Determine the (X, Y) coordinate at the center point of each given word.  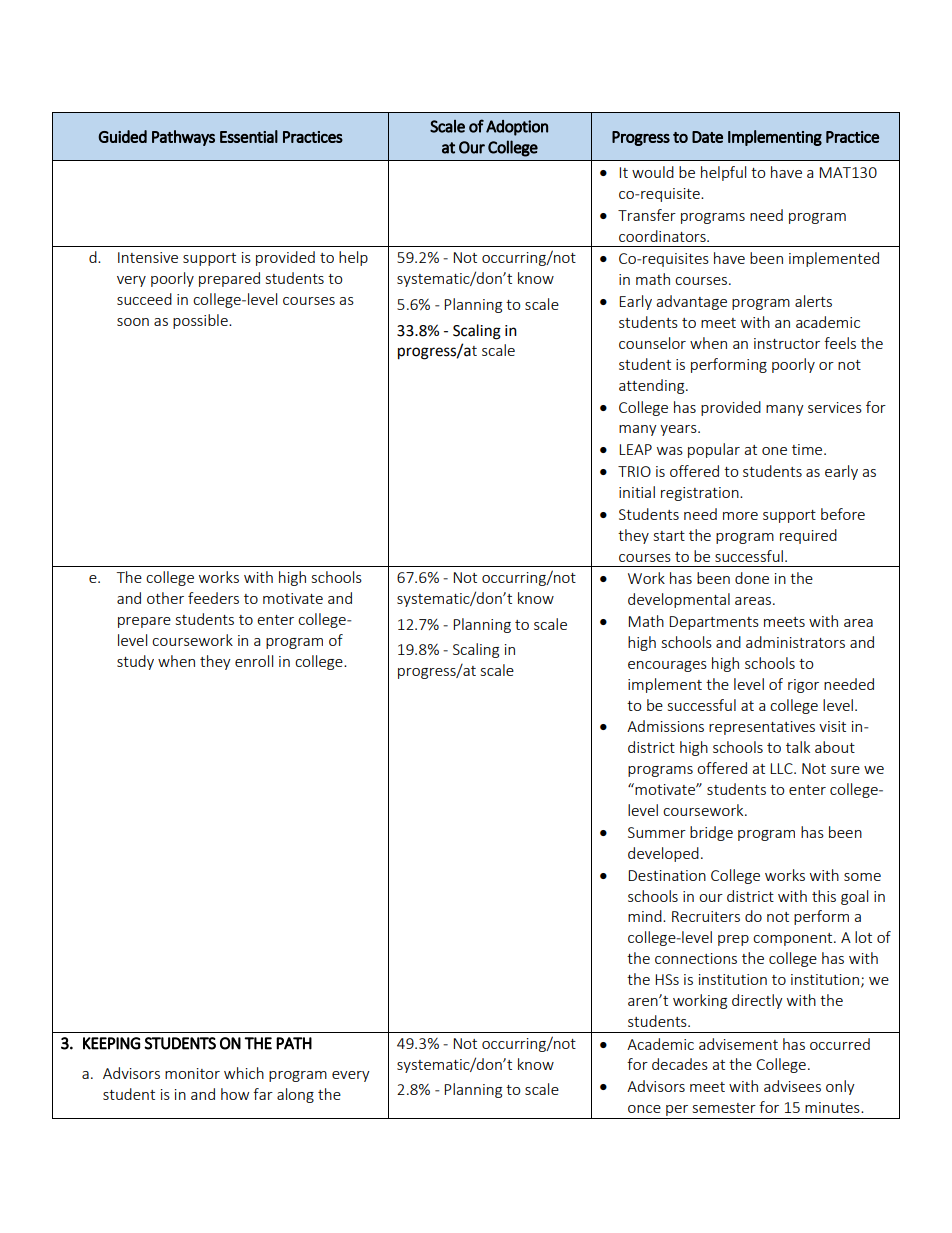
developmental (679, 600)
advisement (738, 1044)
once (644, 1109)
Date (707, 137)
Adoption (517, 128)
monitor (192, 1073)
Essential (249, 136)
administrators (795, 642)
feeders (213, 598)
